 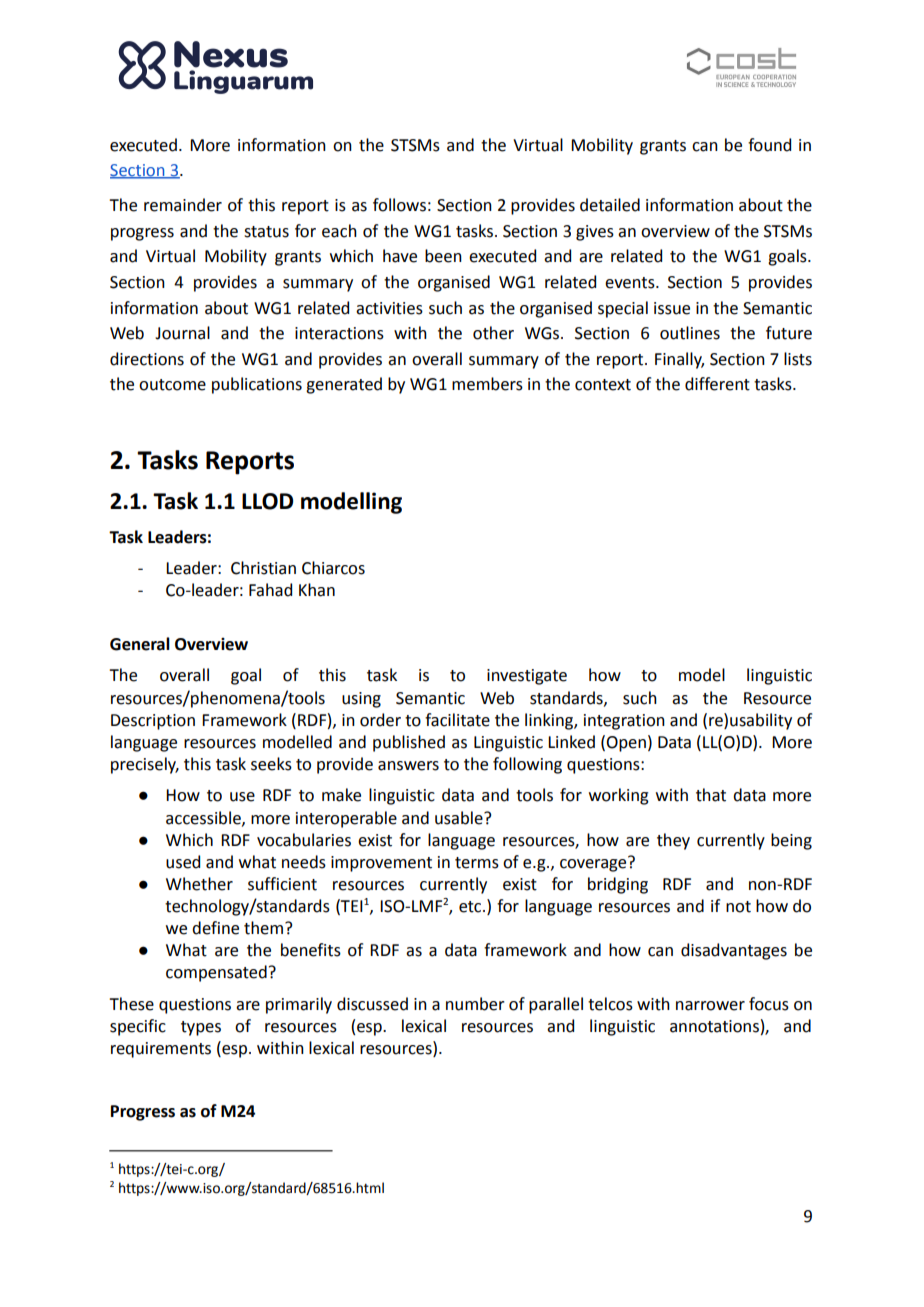 What do you see at coordinates (399, 205) in the screenshot?
I see `follows` at bounding box center [399, 205].
